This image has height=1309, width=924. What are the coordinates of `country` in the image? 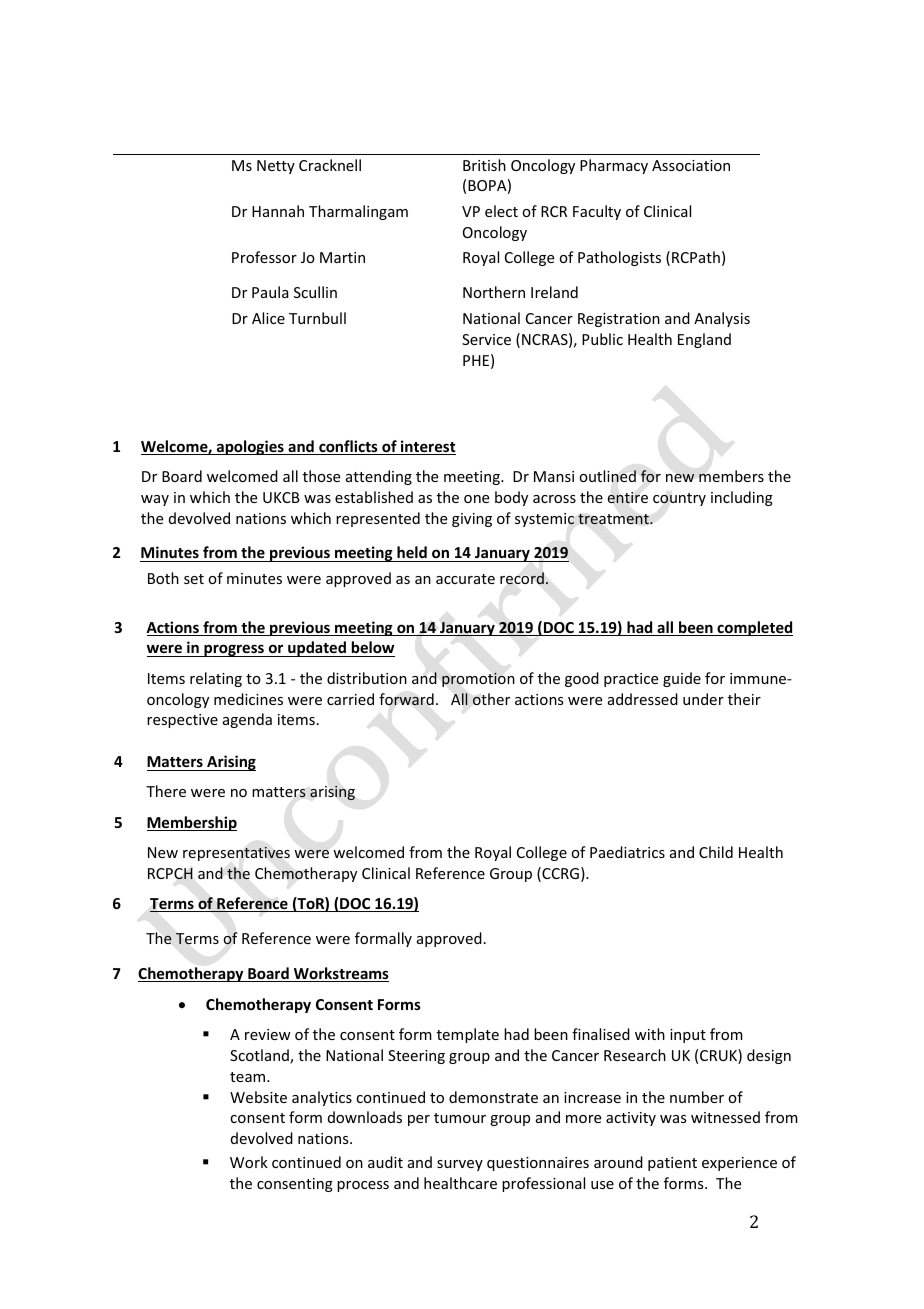 It's located at (679, 499).
